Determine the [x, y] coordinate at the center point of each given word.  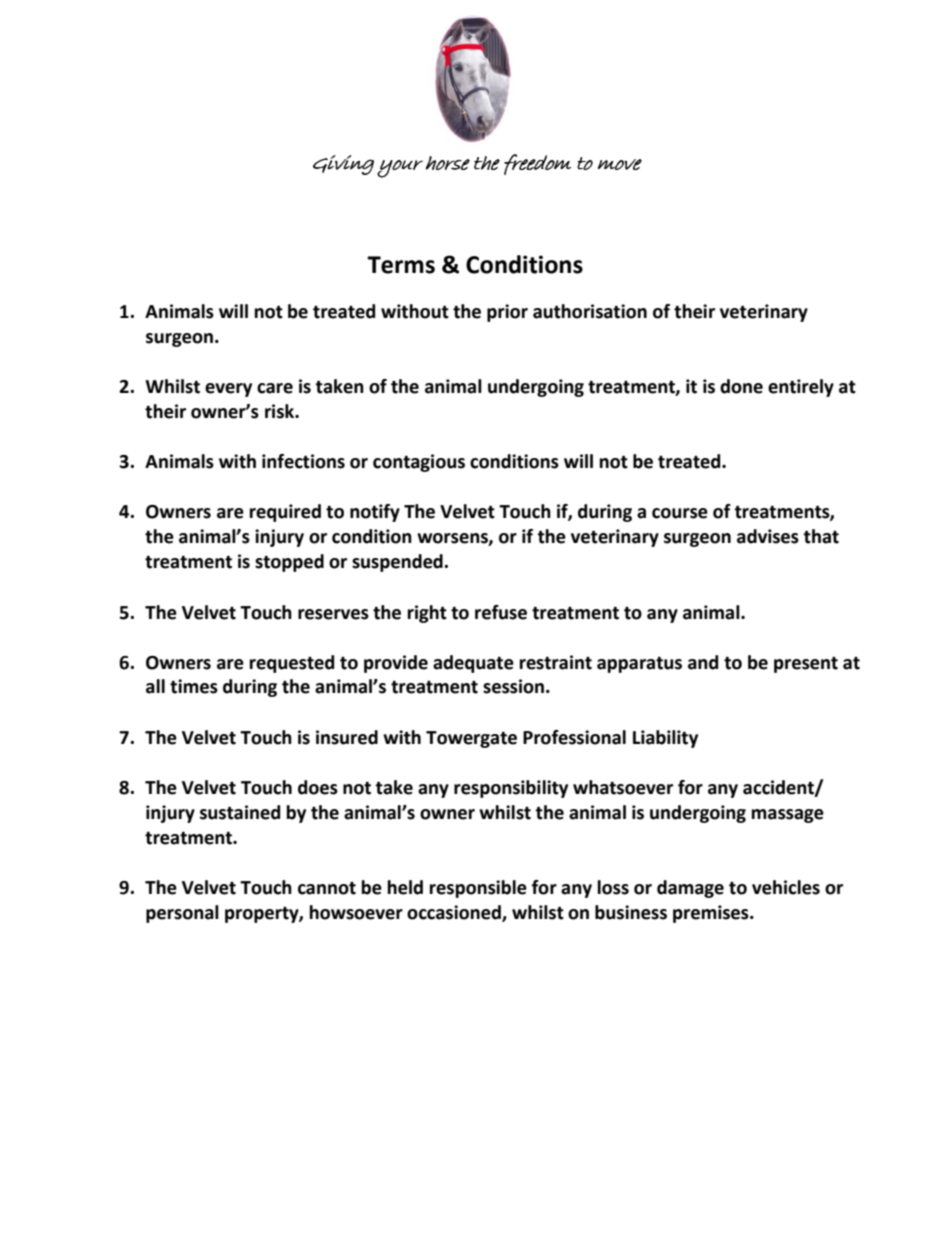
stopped [289, 563]
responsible [478, 889]
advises [768, 536]
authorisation [590, 311]
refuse [501, 612]
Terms [401, 265]
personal [182, 914]
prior [507, 313]
